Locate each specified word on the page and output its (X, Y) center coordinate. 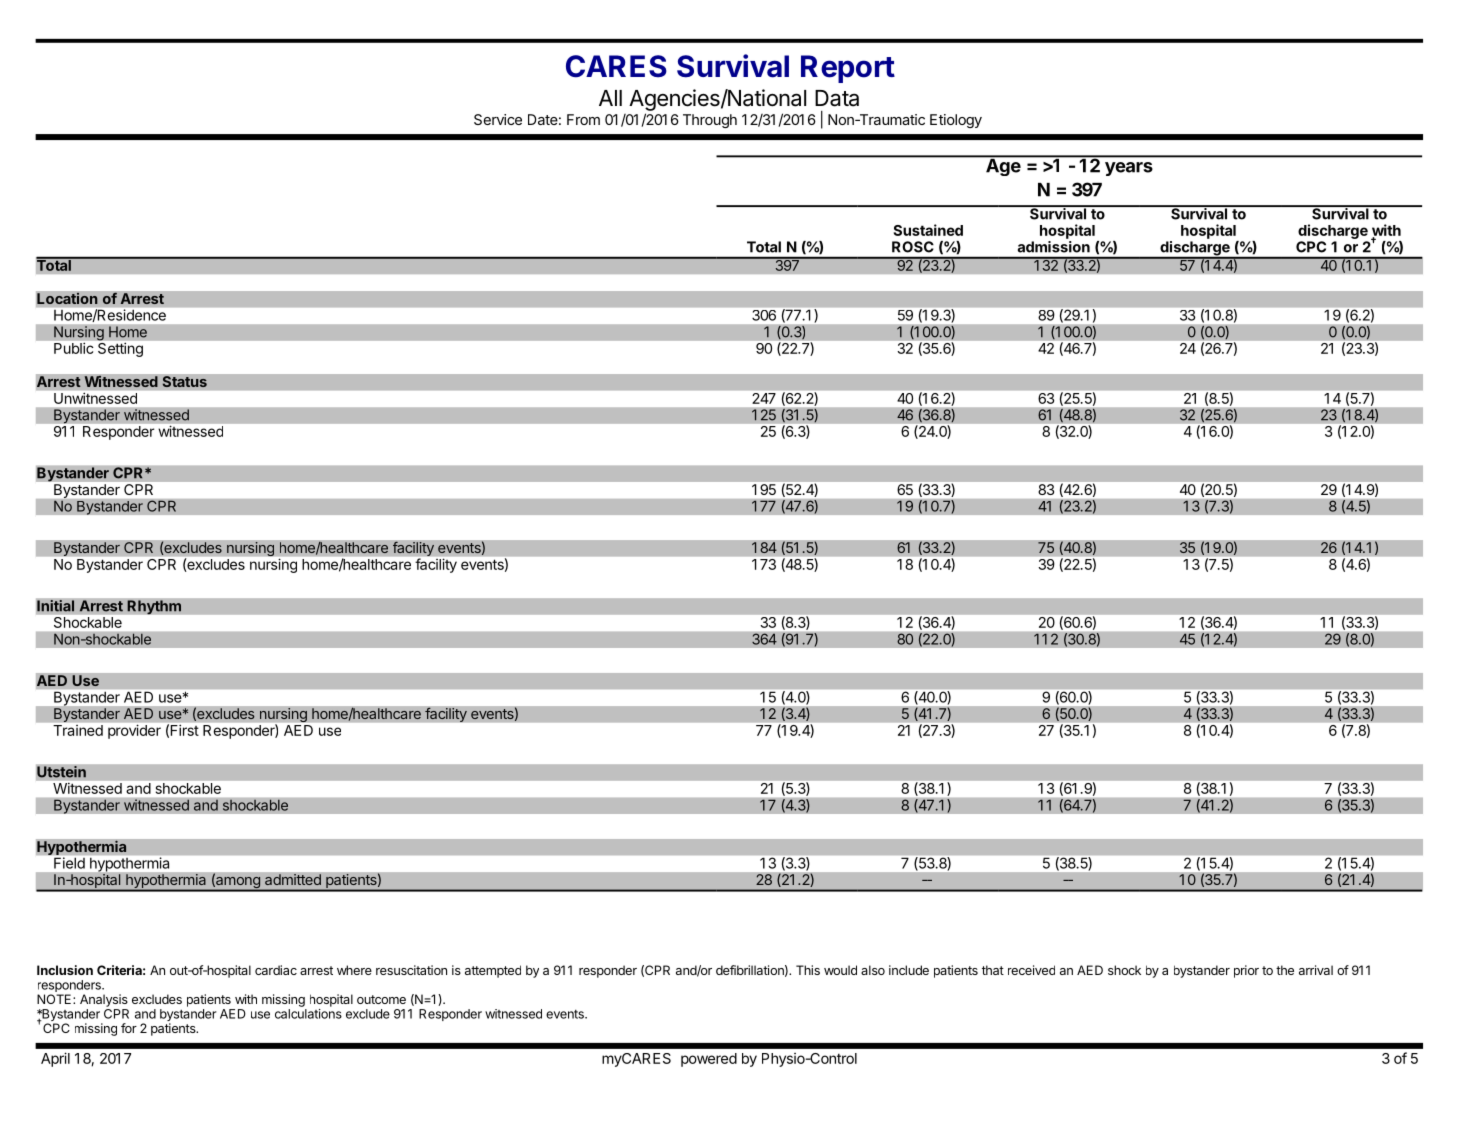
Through (710, 121)
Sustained (928, 230)
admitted (293, 880)
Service (498, 119)
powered (709, 1060)
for (129, 1028)
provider (134, 732)
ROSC (913, 247)
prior (1246, 971)
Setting (120, 348)
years (1129, 169)
